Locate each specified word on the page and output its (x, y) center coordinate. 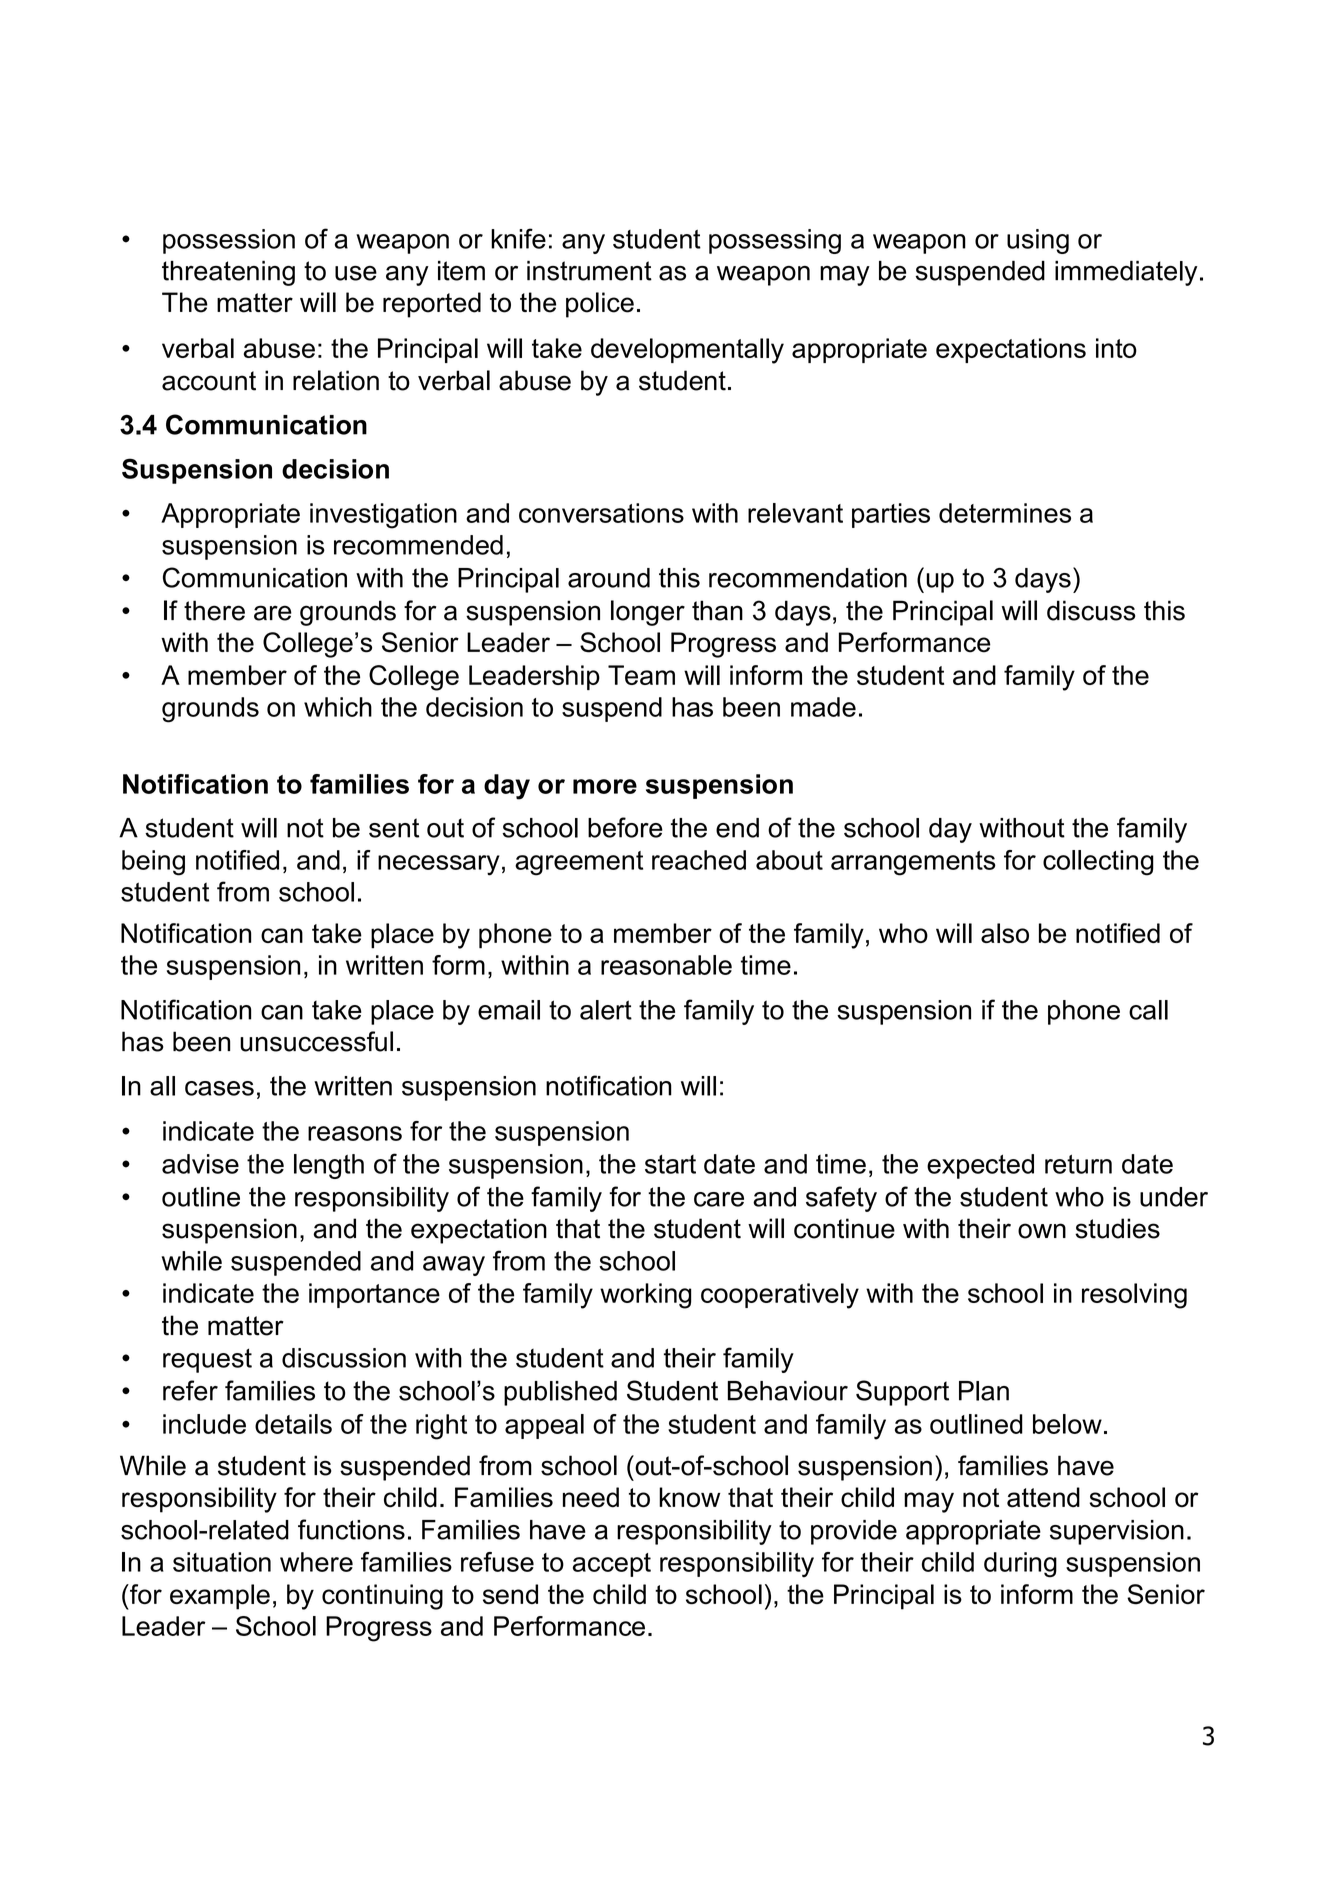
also (1005, 933)
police (600, 305)
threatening (228, 273)
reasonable (666, 965)
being (153, 863)
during (1020, 1565)
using (1038, 241)
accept (612, 1565)
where (316, 1562)
